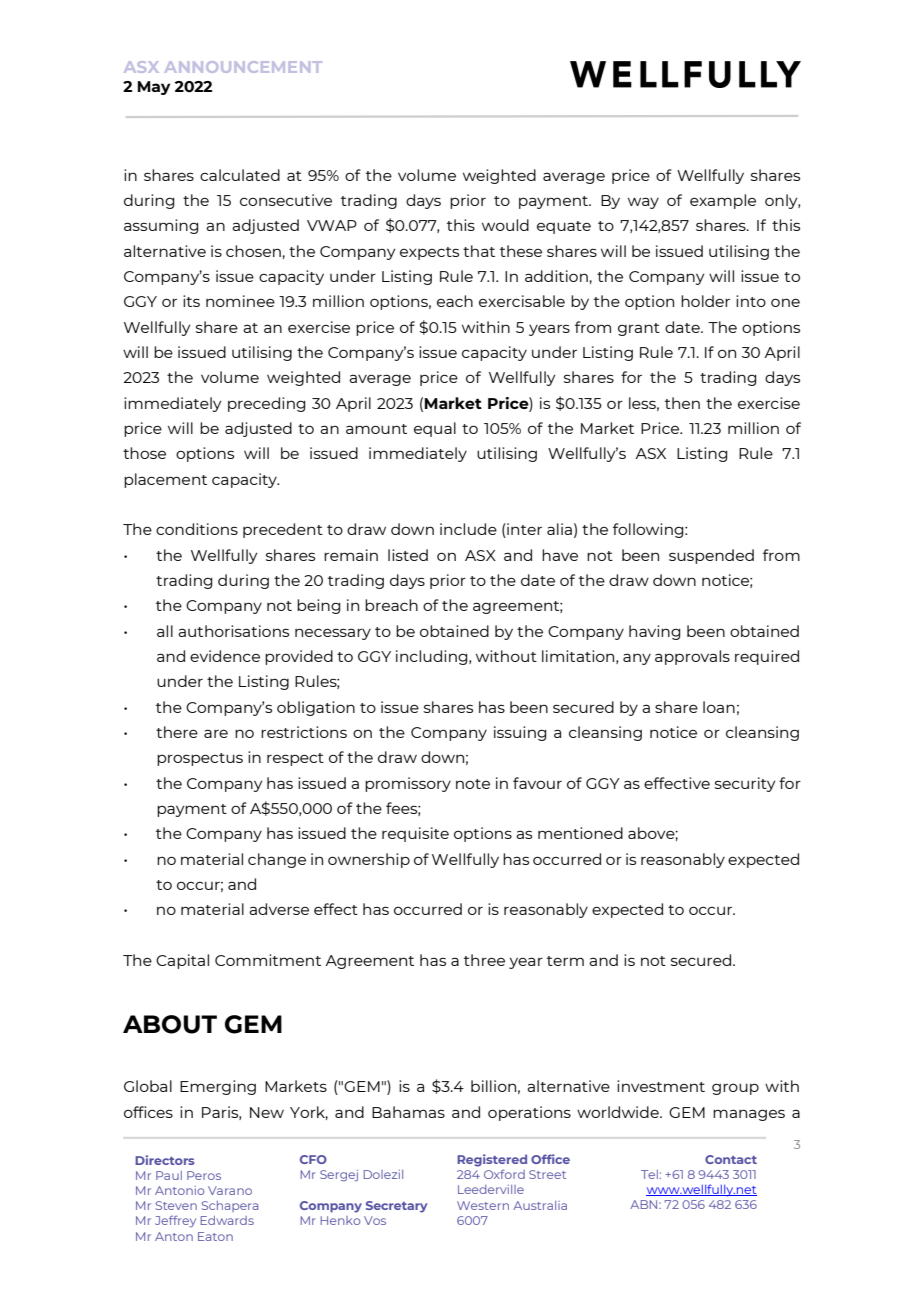 Image resolution: width=924 pixels, height=1308 pixels. What do you see at coordinates (692, 657) in the image?
I see `approvals` at bounding box center [692, 657].
